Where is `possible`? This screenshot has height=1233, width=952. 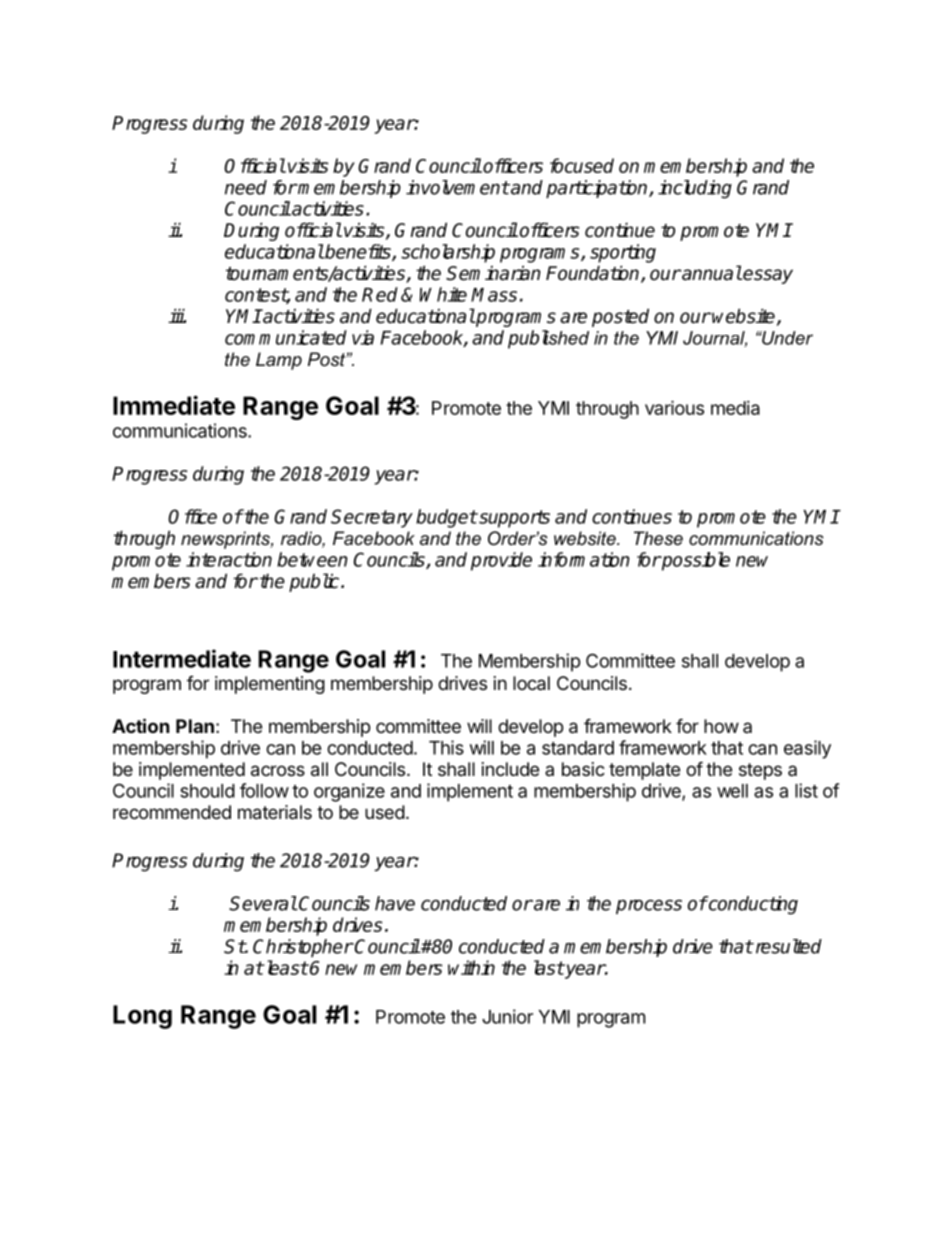
possible is located at coordinates (695, 561).
